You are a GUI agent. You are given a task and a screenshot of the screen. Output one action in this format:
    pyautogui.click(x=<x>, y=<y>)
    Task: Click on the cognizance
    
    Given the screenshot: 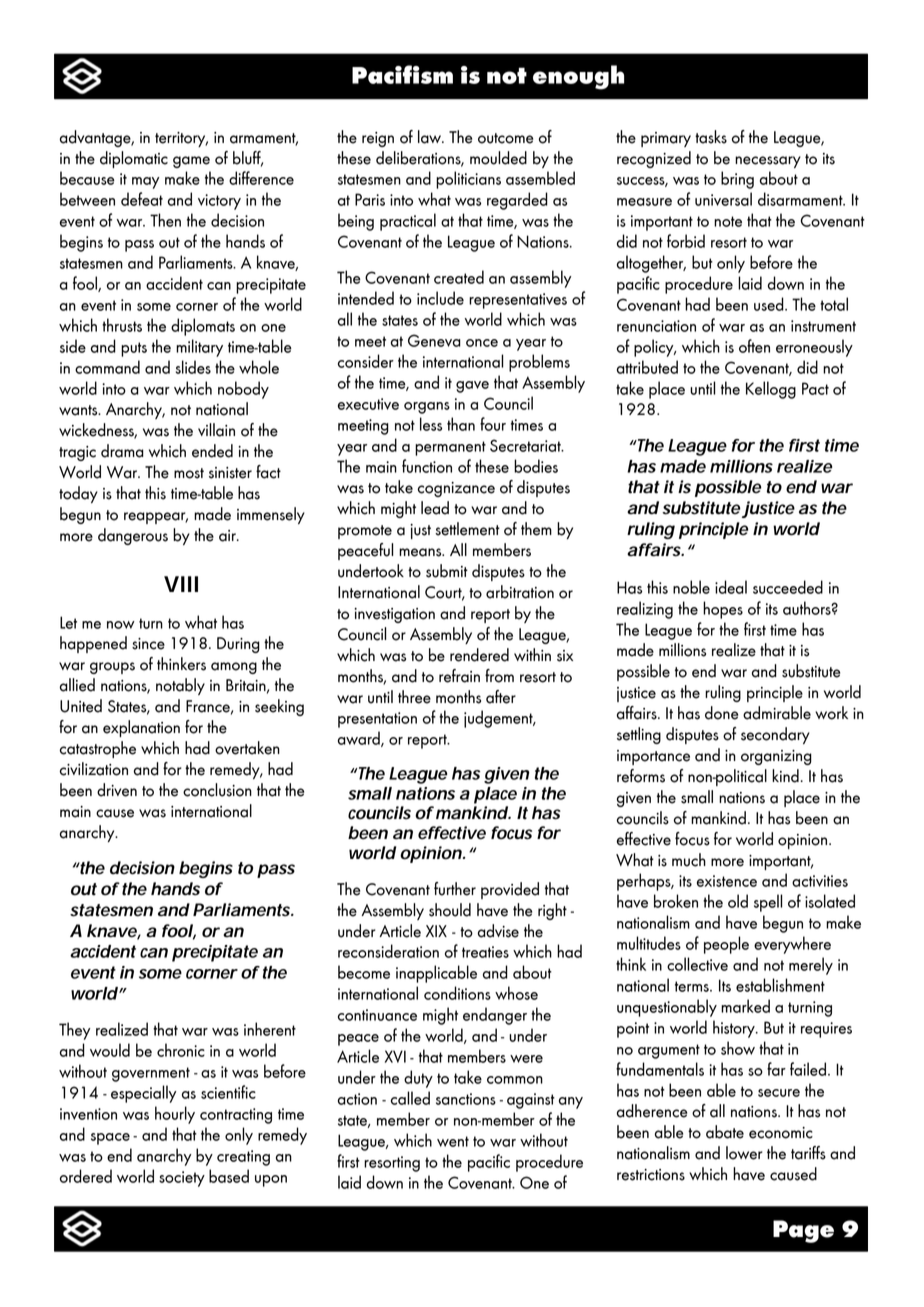 What is the action you would take?
    pyautogui.click(x=456, y=489)
